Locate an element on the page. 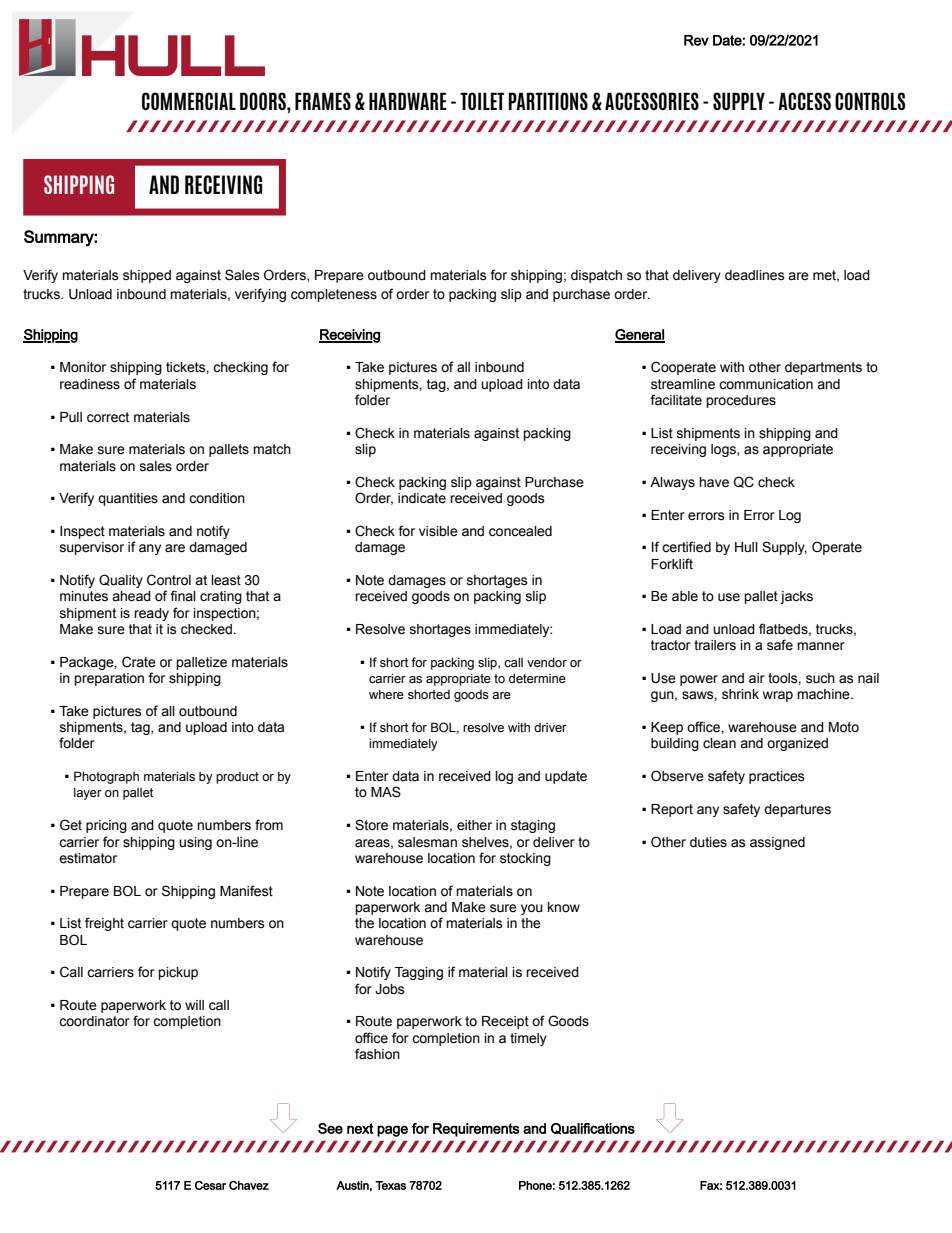  TOILET is located at coordinates (482, 101).
